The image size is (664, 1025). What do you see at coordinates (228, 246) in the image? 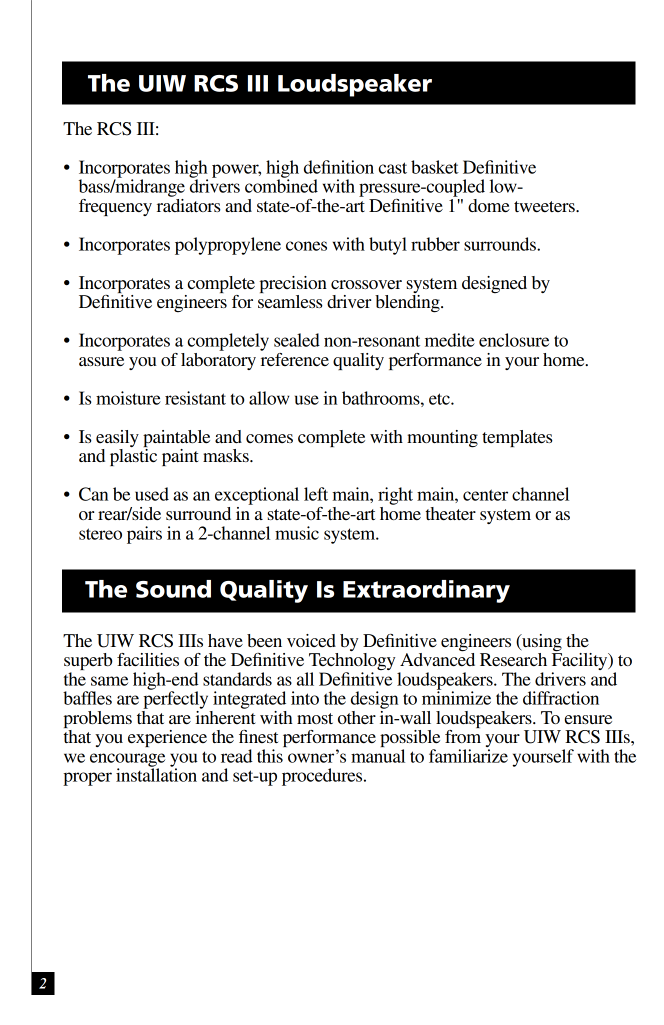
I see `polypropylene` at bounding box center [228, 246].
